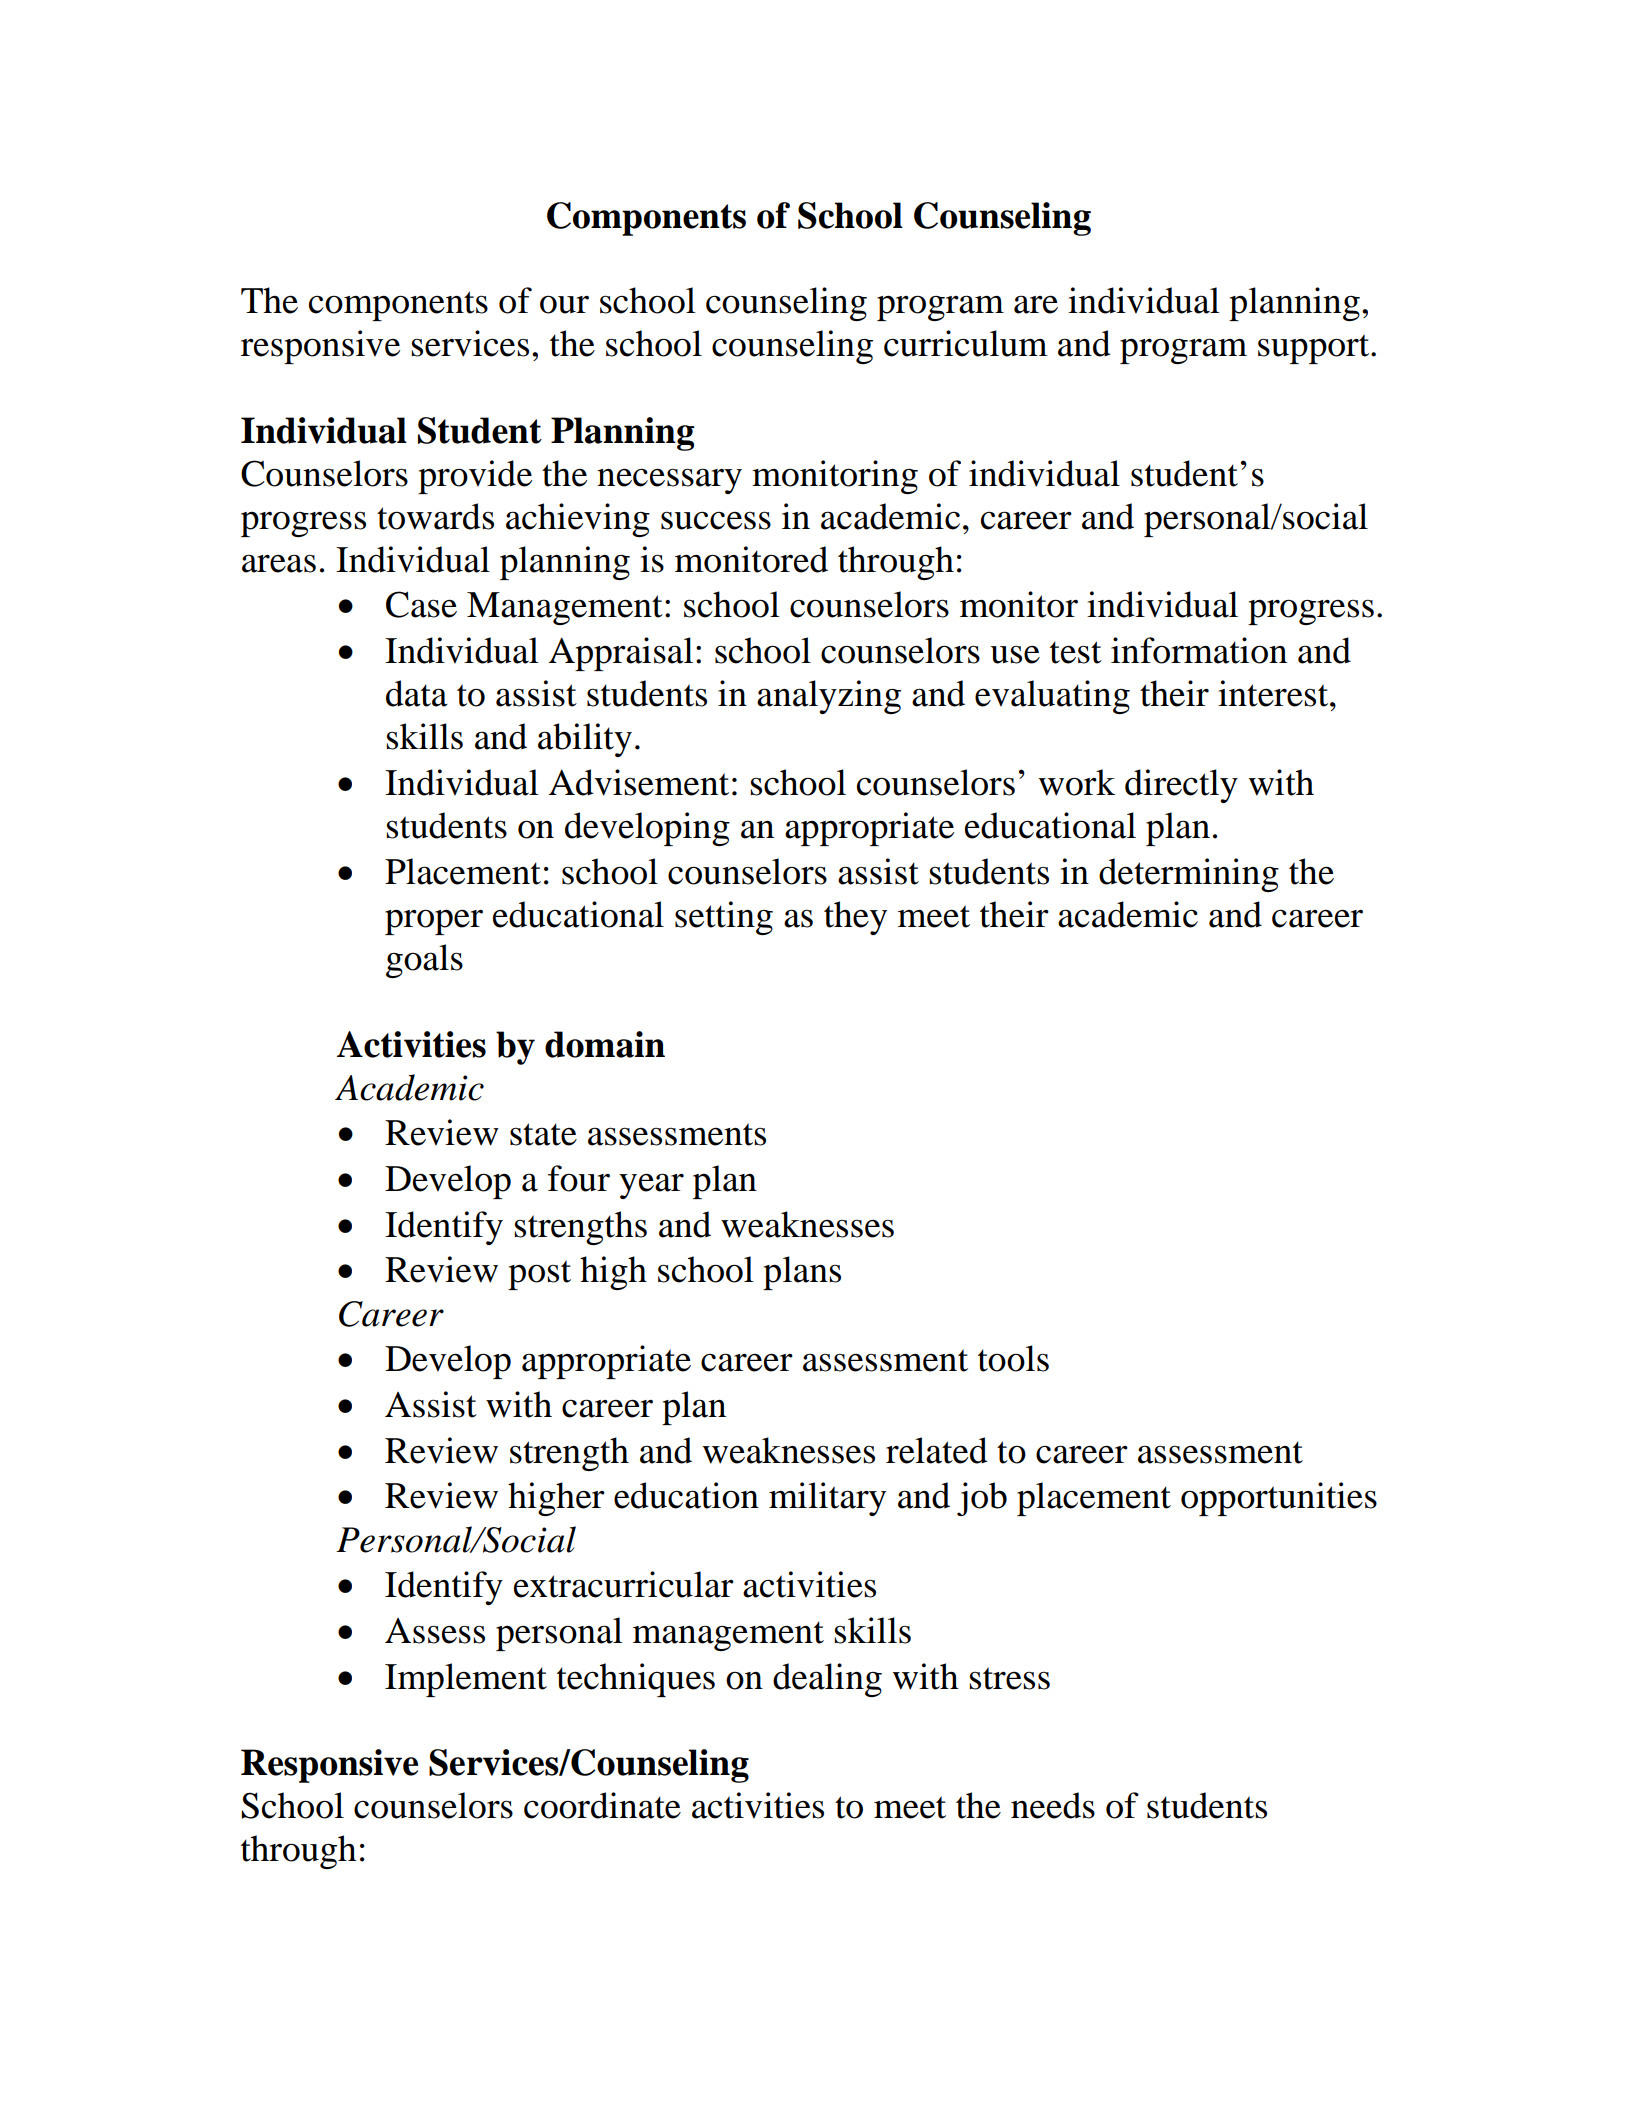 The height and width of the screenshot is (2119, 1637). What do you see at coordinates (466, 1680) in the screenshot?
I see `Implement` at bounding box center [466, 1680].
